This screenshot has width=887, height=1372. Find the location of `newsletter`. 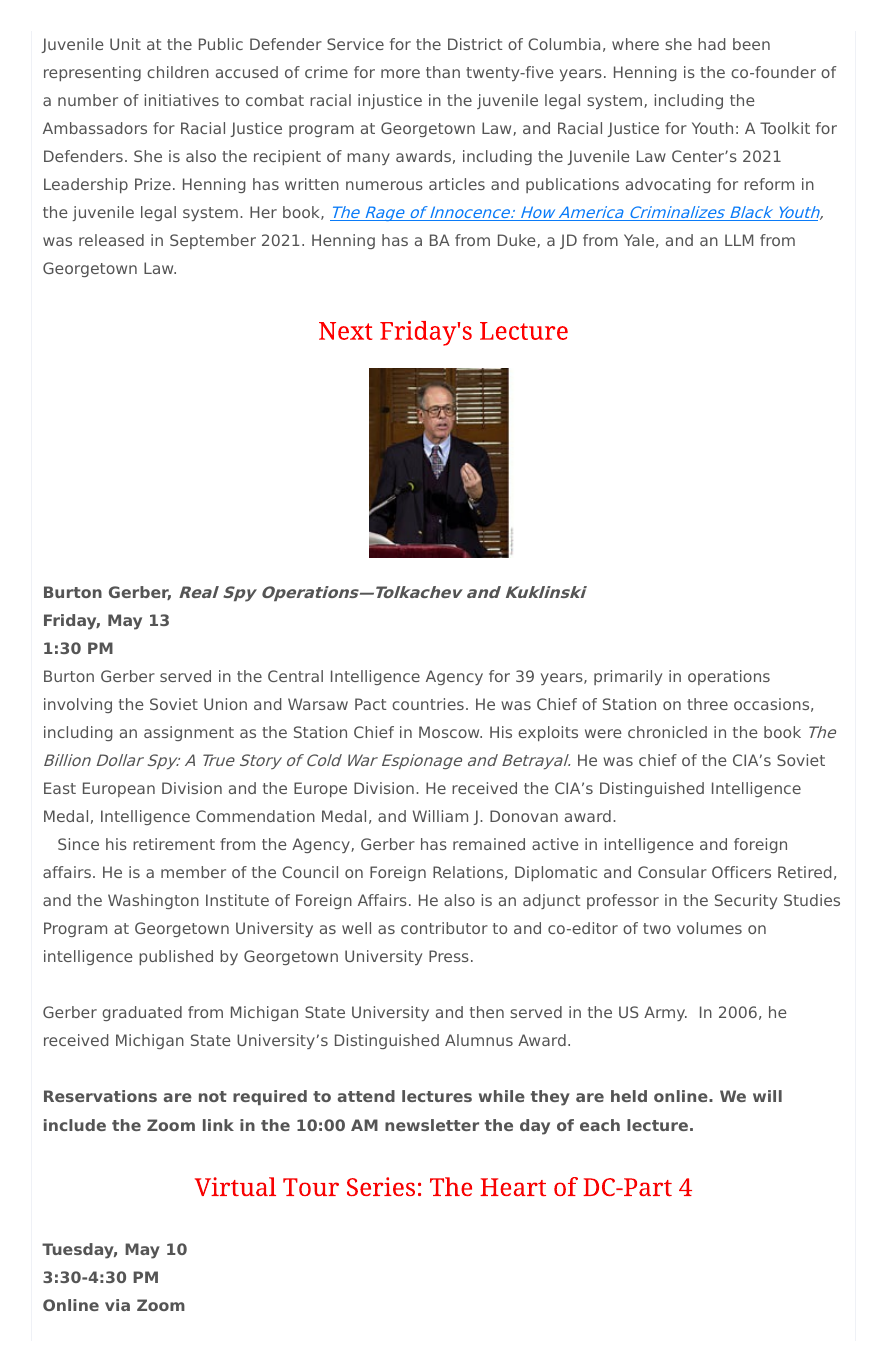

newsletter is located at coordinates (432, 1125).
